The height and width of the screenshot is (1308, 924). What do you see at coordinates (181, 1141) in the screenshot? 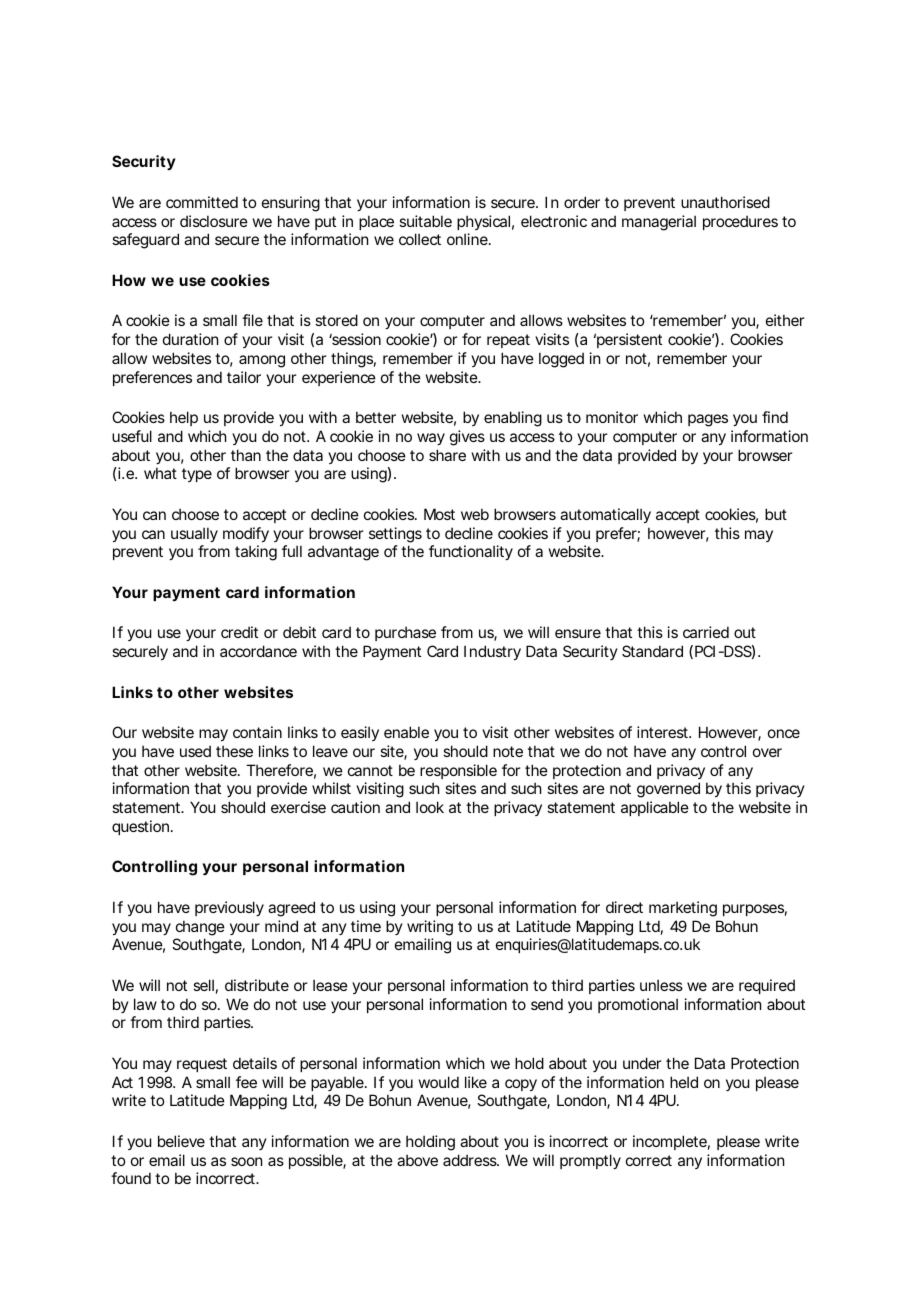
I see `believe` at bounding box center [181, 1141].
